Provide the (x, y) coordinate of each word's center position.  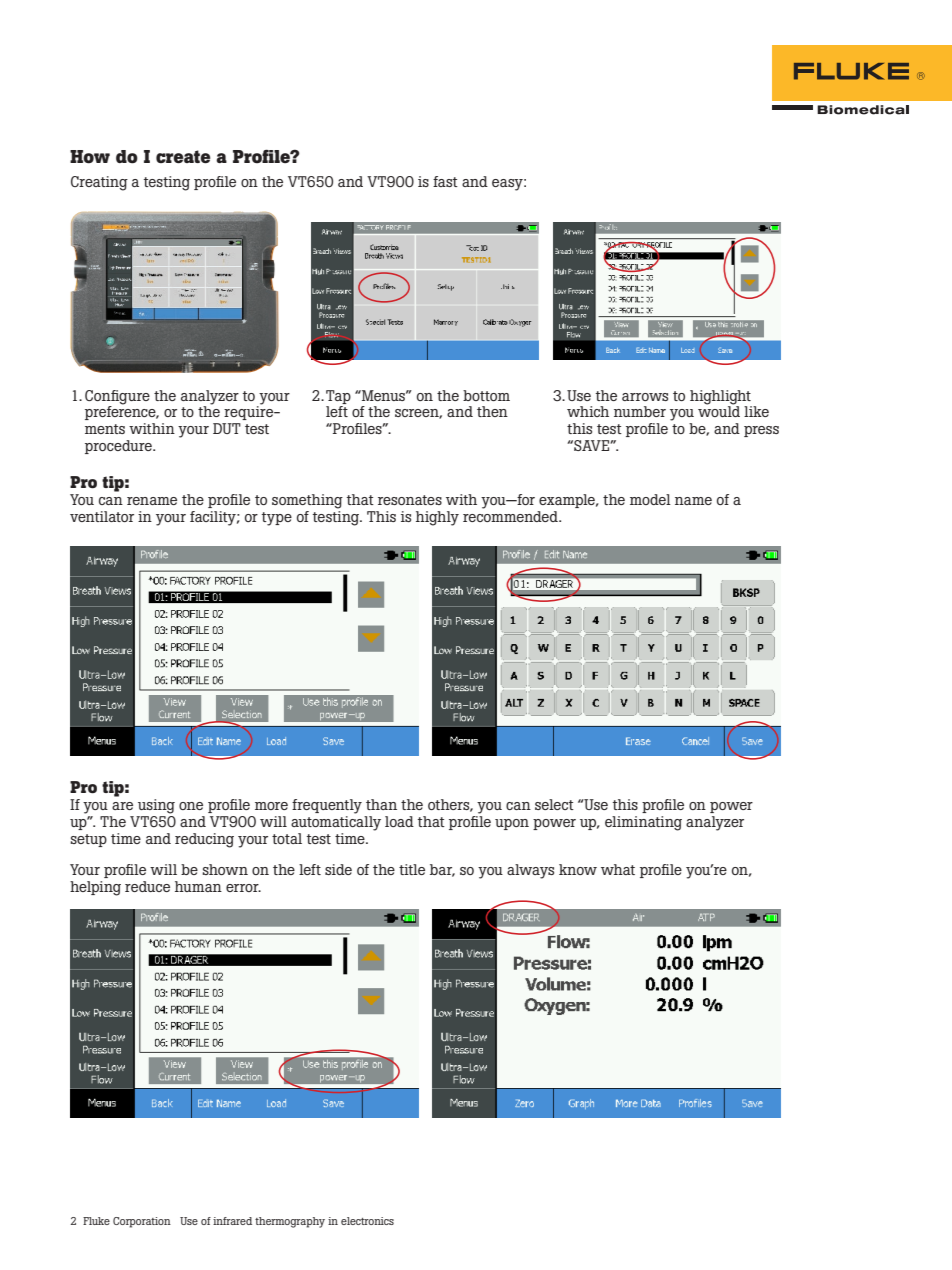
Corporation (142, 1222)
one (191, 806)
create (183, 157)
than (381, 804)
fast (445, 181)
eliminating (643, 823)
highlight (720, 397)
